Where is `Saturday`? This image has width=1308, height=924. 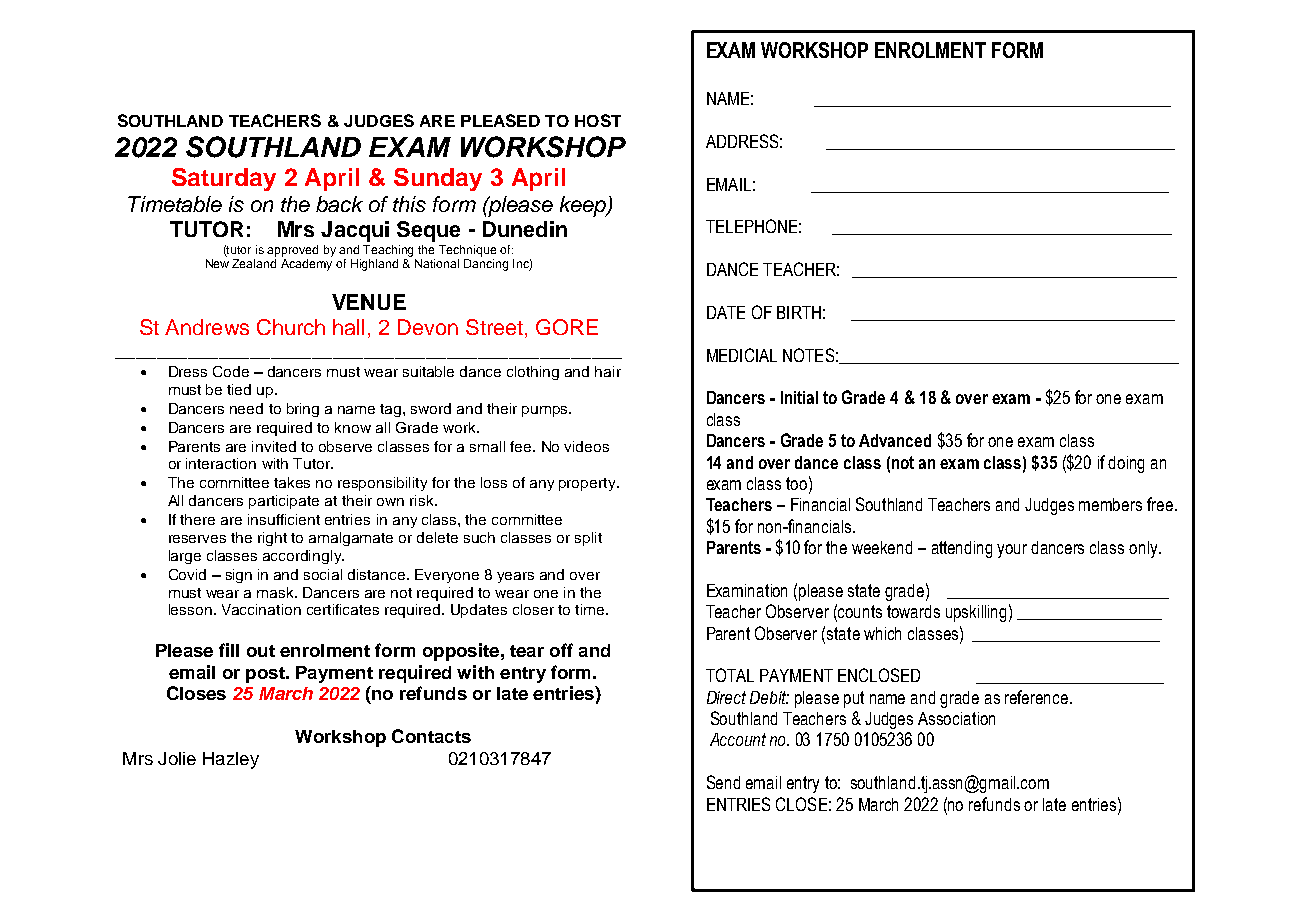
Saturday is located at coordinates (224, 179).
